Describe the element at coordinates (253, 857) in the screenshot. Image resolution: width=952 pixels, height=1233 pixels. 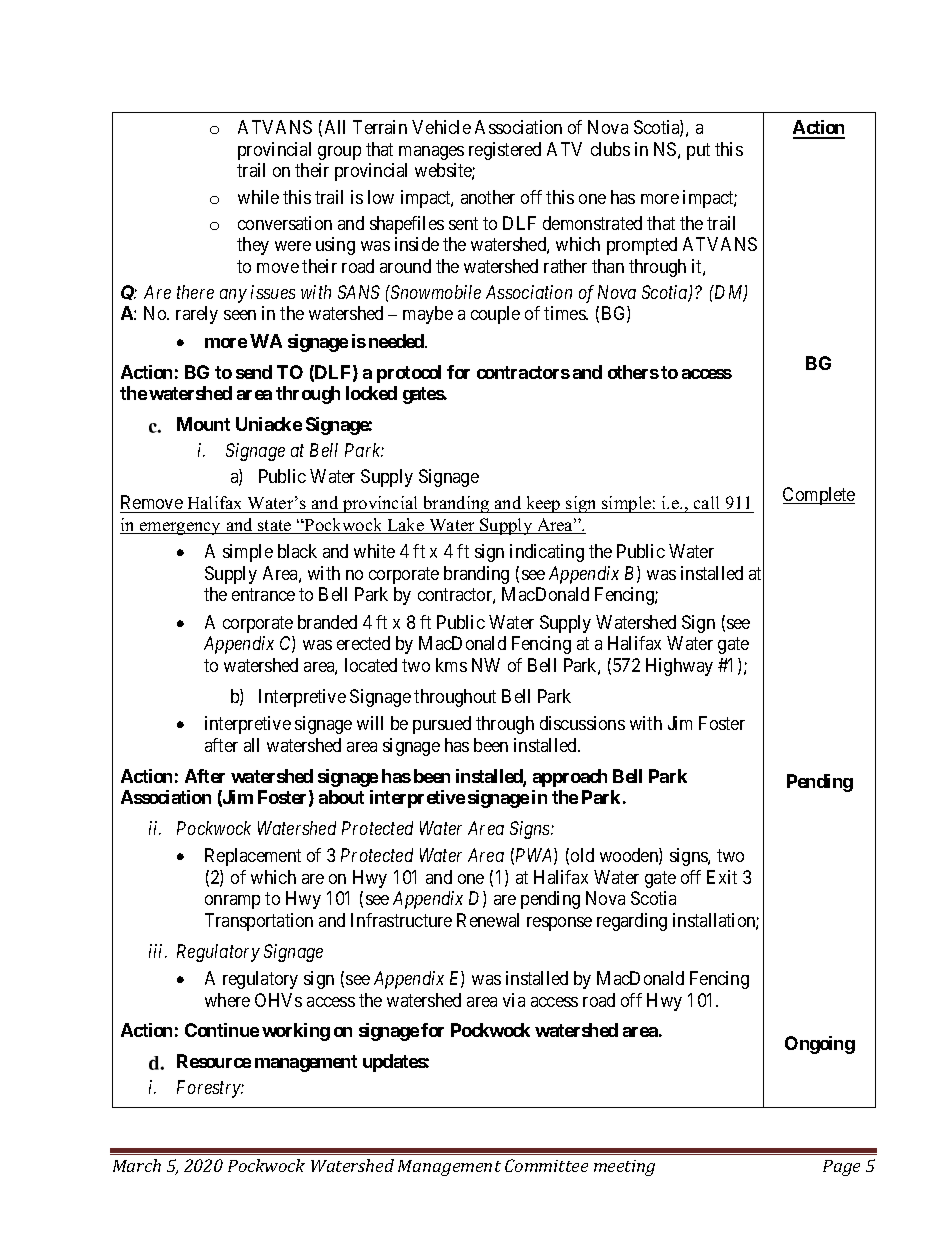
I see `Replacement` at that location.
